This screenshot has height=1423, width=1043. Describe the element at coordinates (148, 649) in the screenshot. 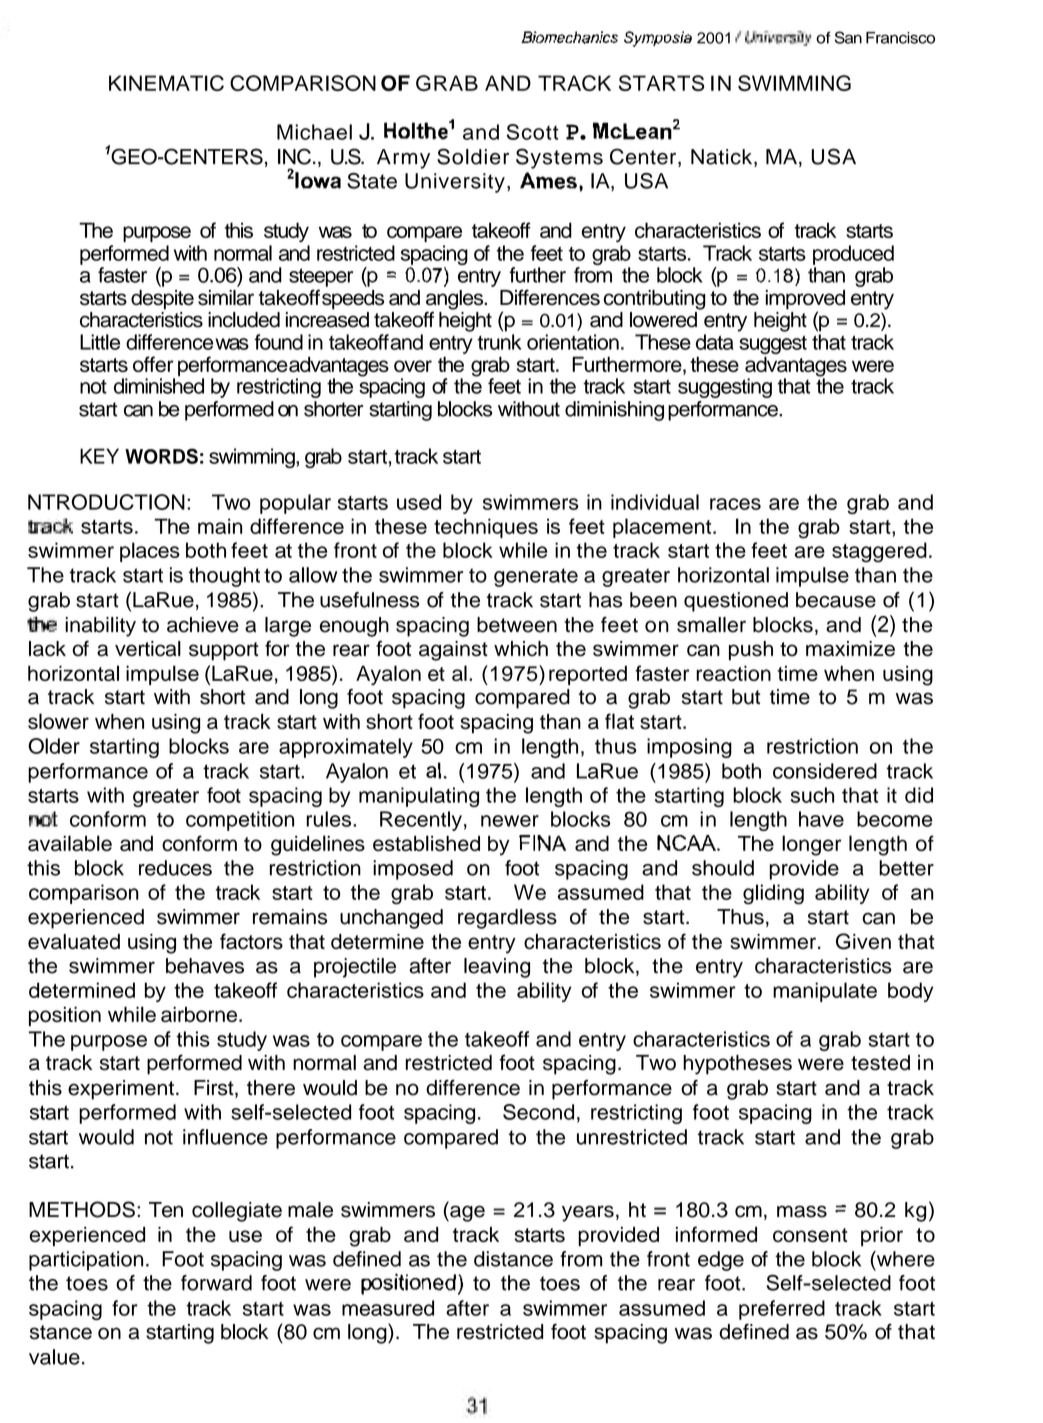

I see `vertical` at that location.
